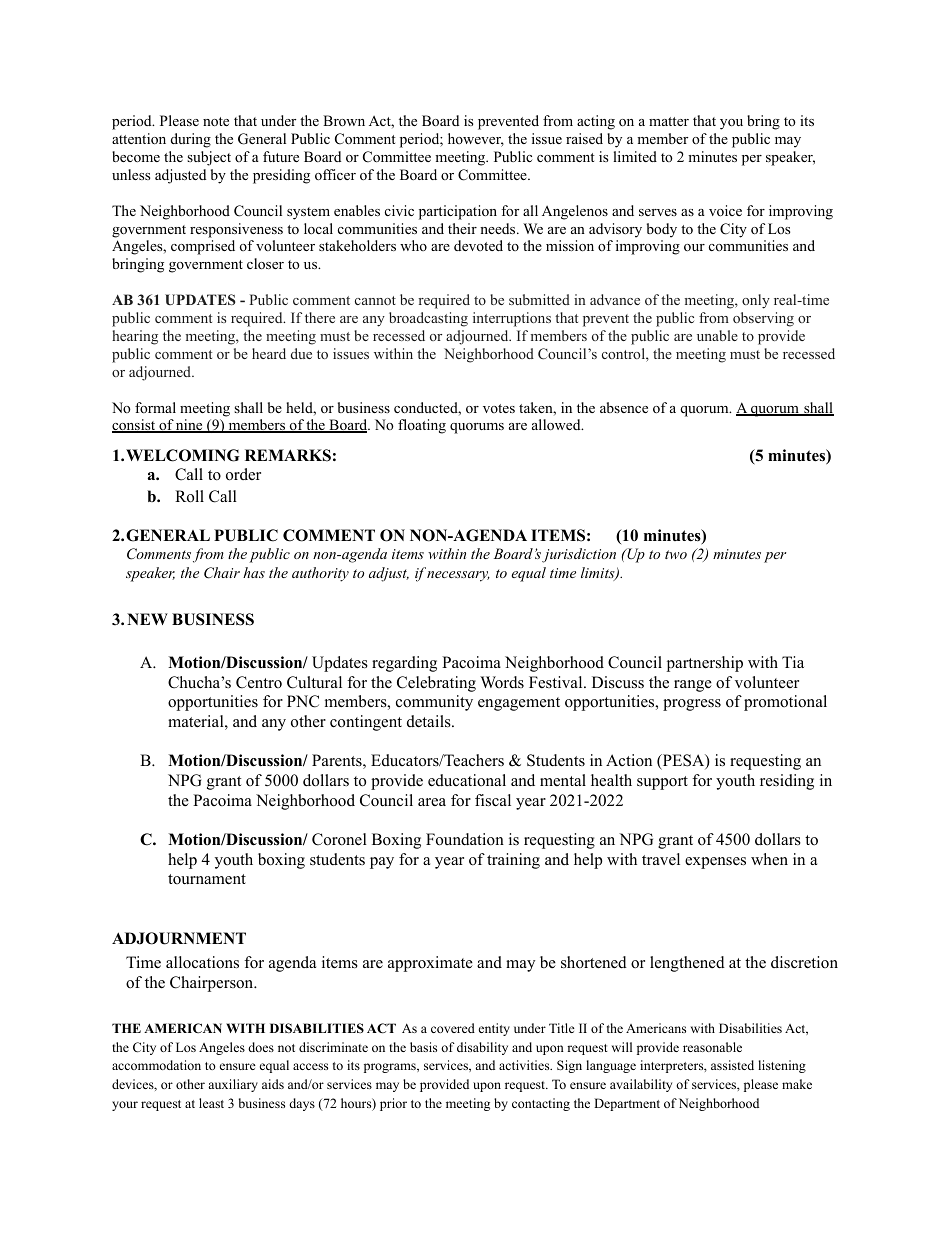  What do you see at coordinates (669, 121) in the screenshot?
I see `matter` at bounding box center [669, 121].
